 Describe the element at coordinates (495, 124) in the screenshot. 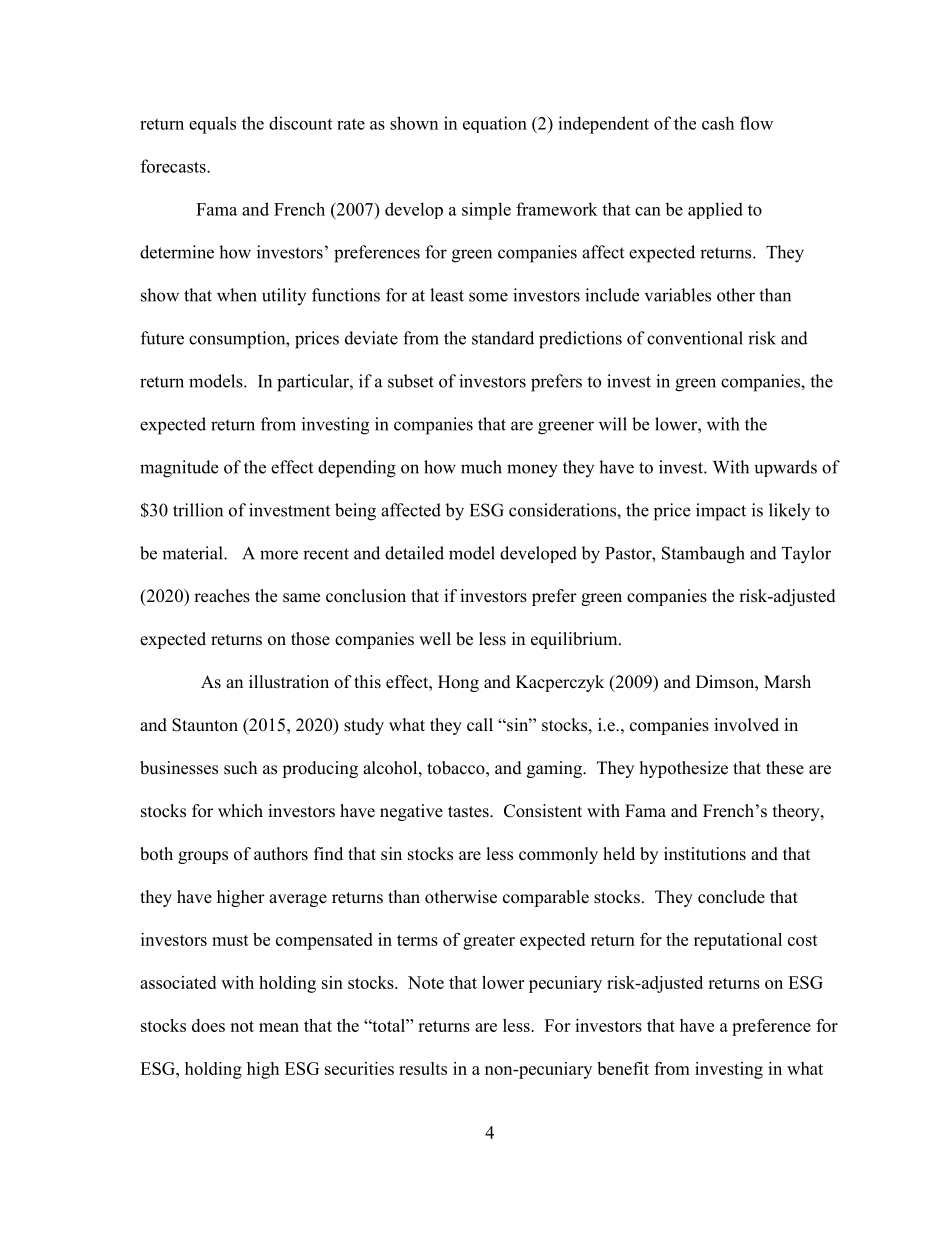

I see `equation` at that location.
